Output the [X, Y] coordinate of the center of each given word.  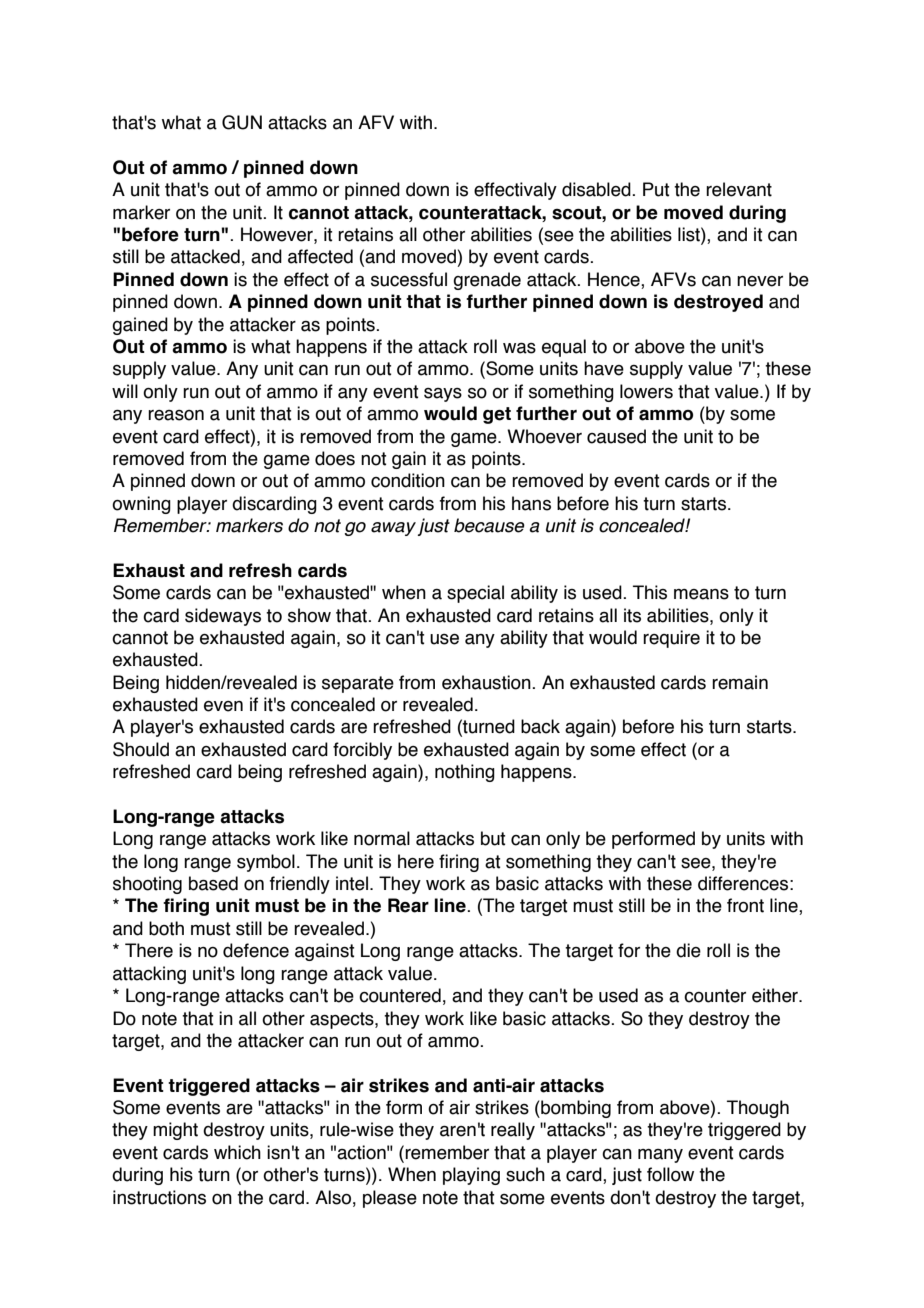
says [443, 395]
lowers [646, 391]
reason [176, 415]
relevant [739, 189]
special [475, 594]
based [213, 883]
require [671, 639]
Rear [408, 905]
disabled [597, 189]
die [688, 950]
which [237, 1152]
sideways [223, 617]
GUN [242, 122]
